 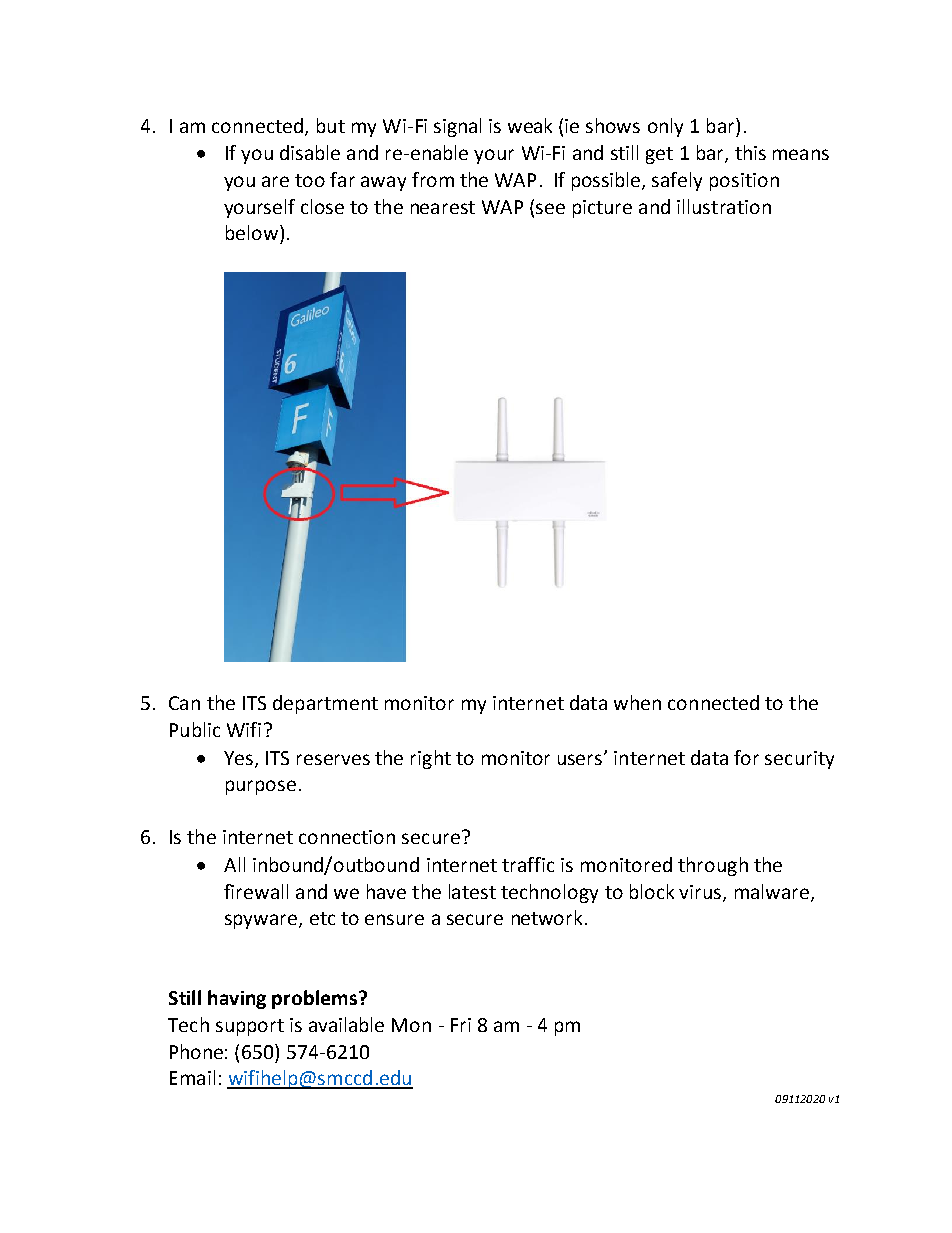 What do you see at coordinates (457, 127) in the document?
I see `signal` at bounding box center [457, 127].
